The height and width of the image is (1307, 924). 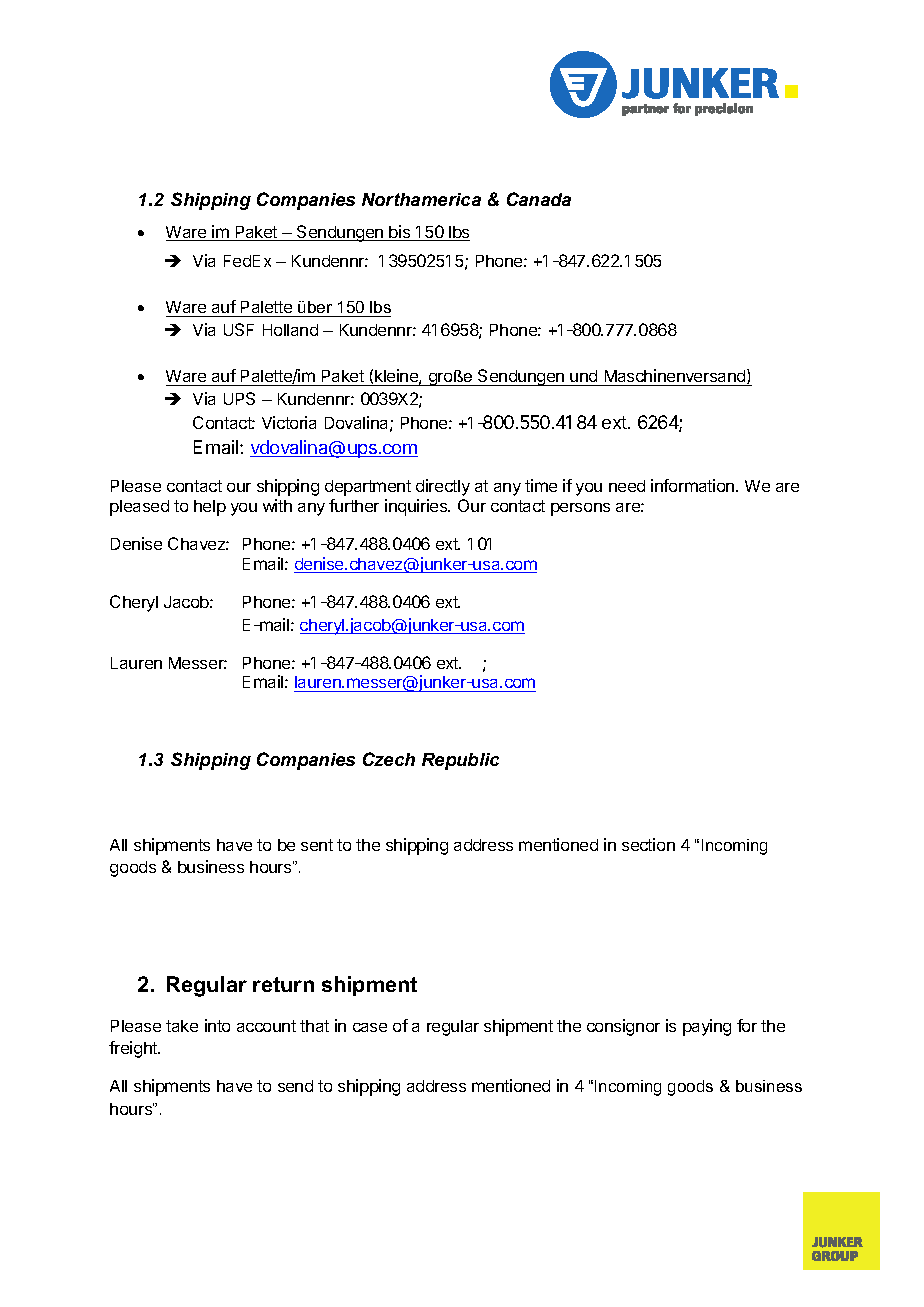 I want to click on Republic, so click(x=460, y=761).
